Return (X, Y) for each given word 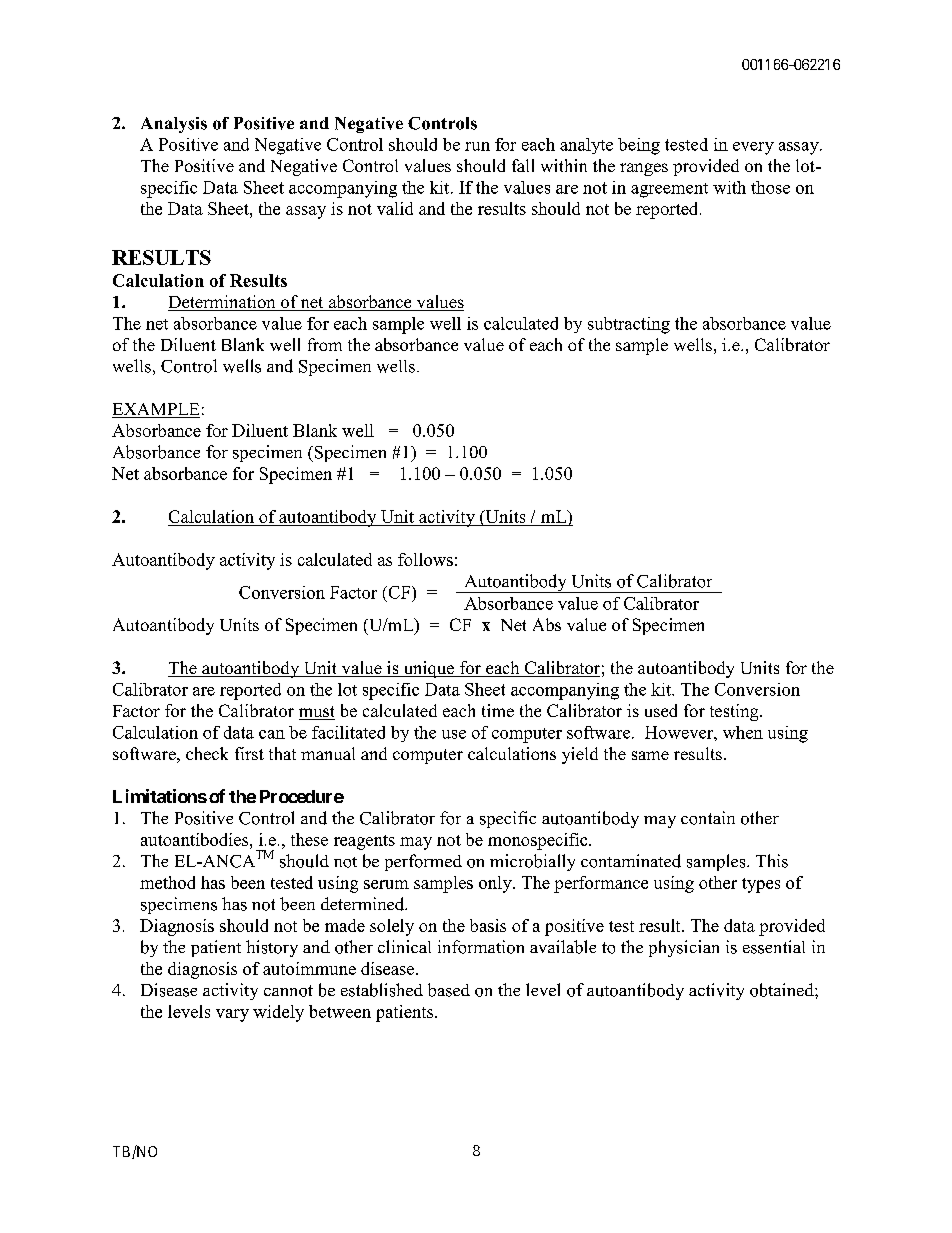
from (325, 344)
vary (232, 1015)
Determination (223, 303)
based (449, 990)
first (249, 753)
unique (429, 669)
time (498, 710)
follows (425, 559)
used (661, 710)
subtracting (629, 325)
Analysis (174, 125)
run (477, 146)
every (753, 148)
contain (708, 818)
